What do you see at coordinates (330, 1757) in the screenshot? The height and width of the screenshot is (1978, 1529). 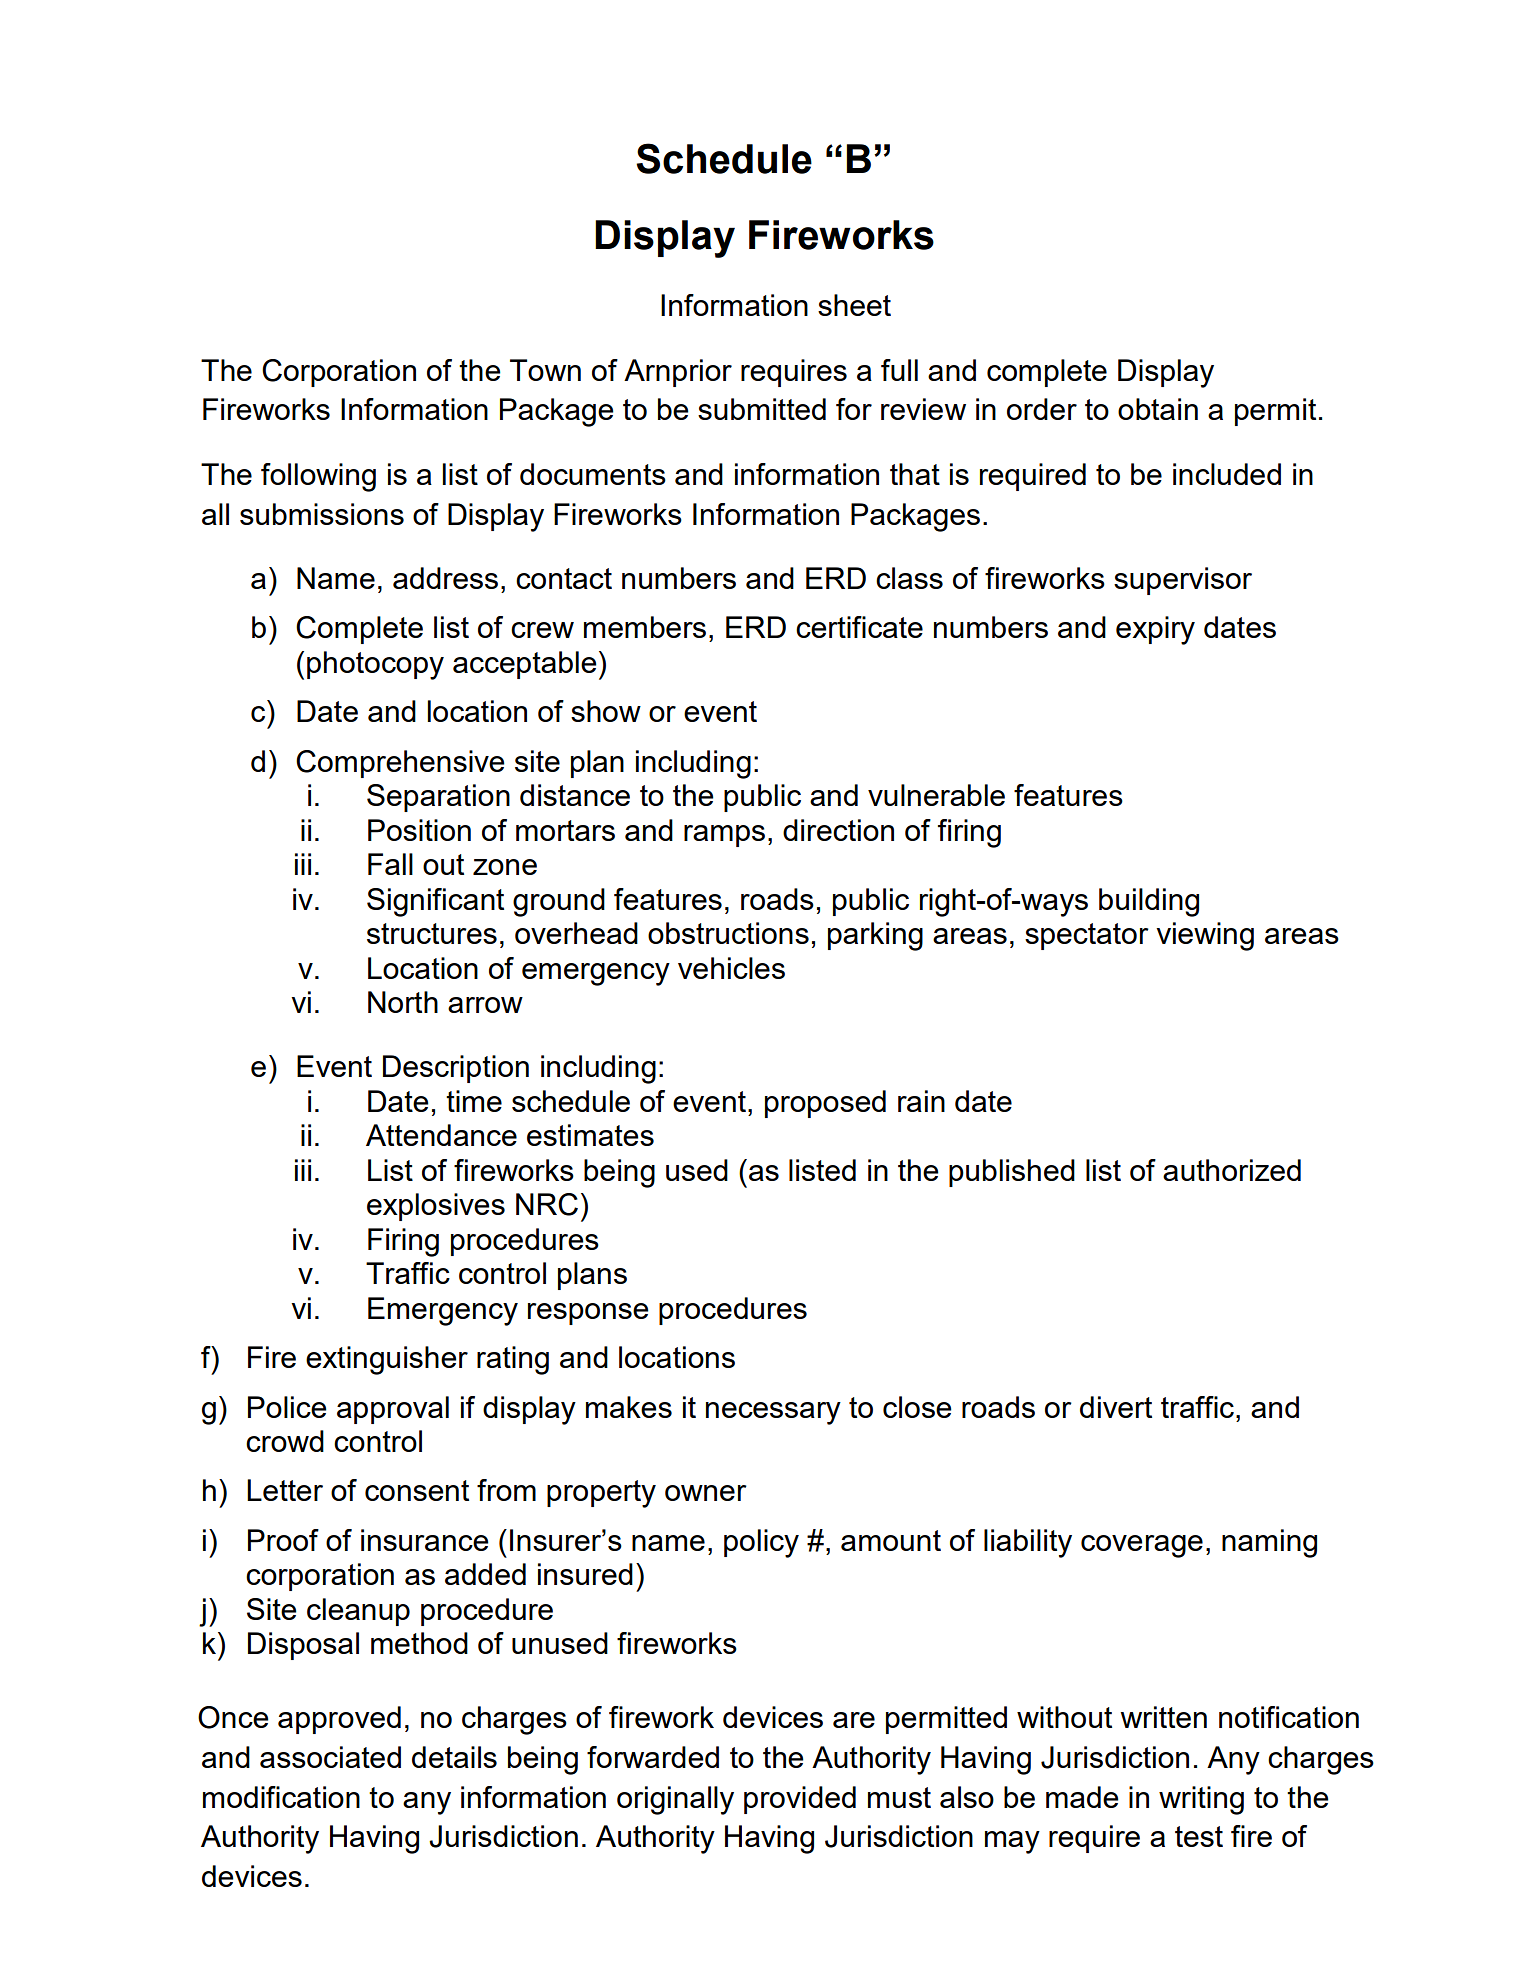 I see `associated` at bounding box center [330, 1757].
